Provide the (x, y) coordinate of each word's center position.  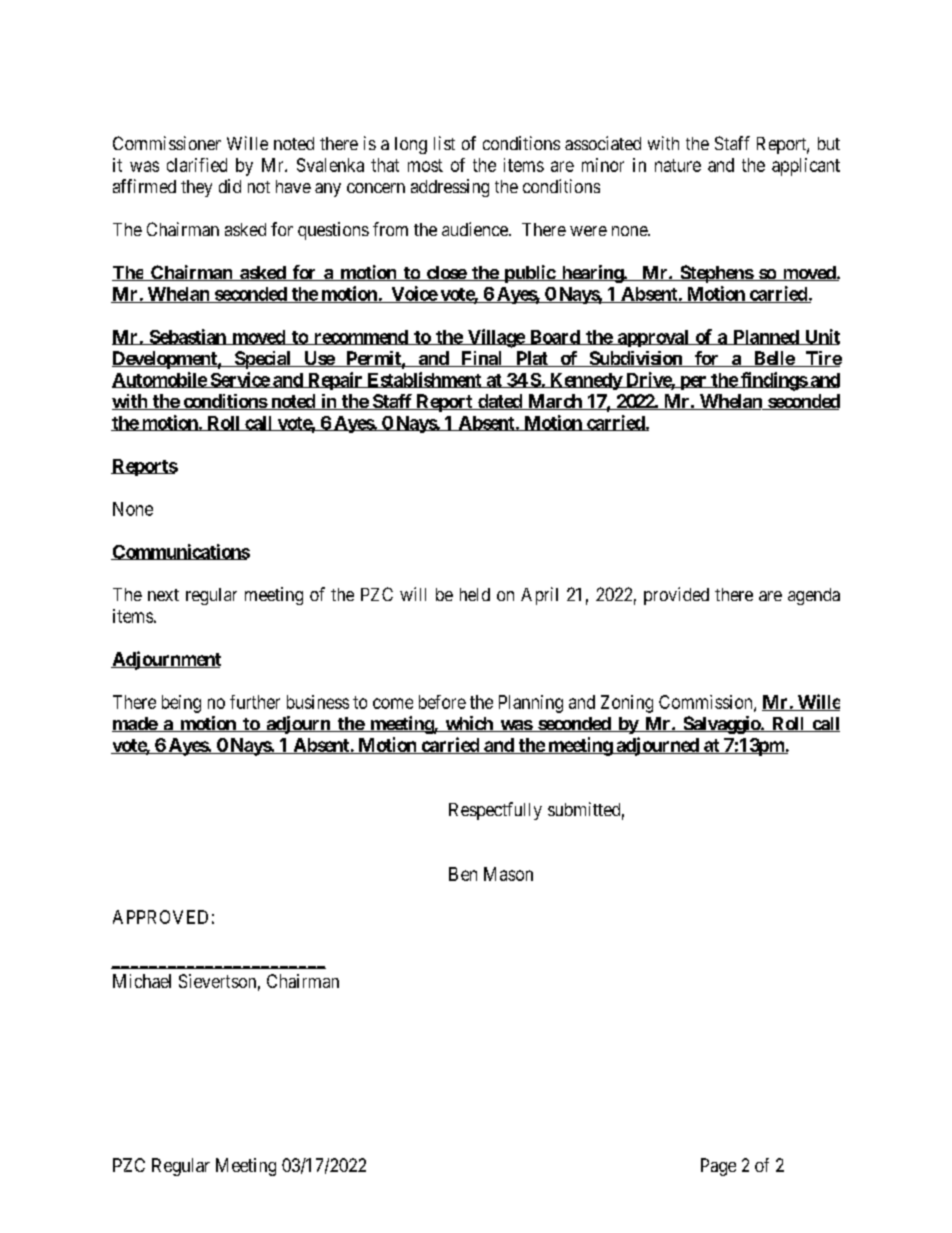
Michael (142, 981)
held (475, 594)
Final (482, 359)
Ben (463, 874)
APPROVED (160, 917)
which (469, 724)
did (230, 186)
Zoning (627, 704)
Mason (508, 874)
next (163, 595)
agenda (814, 596)
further (255, 702)
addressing (450, 188)
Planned (765, 337)
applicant (806, 167)
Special (262, 360)
